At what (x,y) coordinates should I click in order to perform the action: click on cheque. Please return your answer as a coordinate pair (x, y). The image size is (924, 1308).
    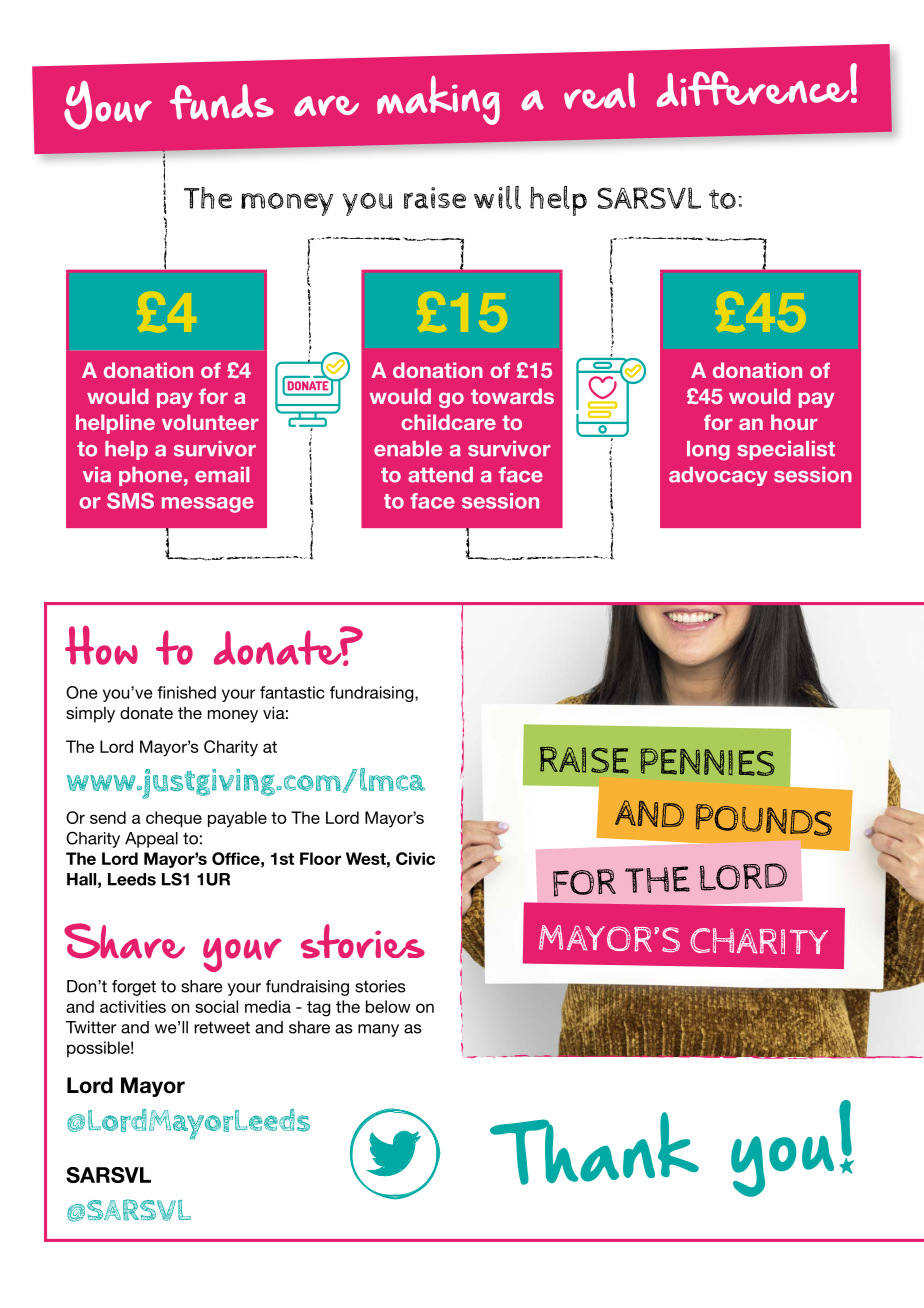
    Looking at the image, I should click on (174, 819).
